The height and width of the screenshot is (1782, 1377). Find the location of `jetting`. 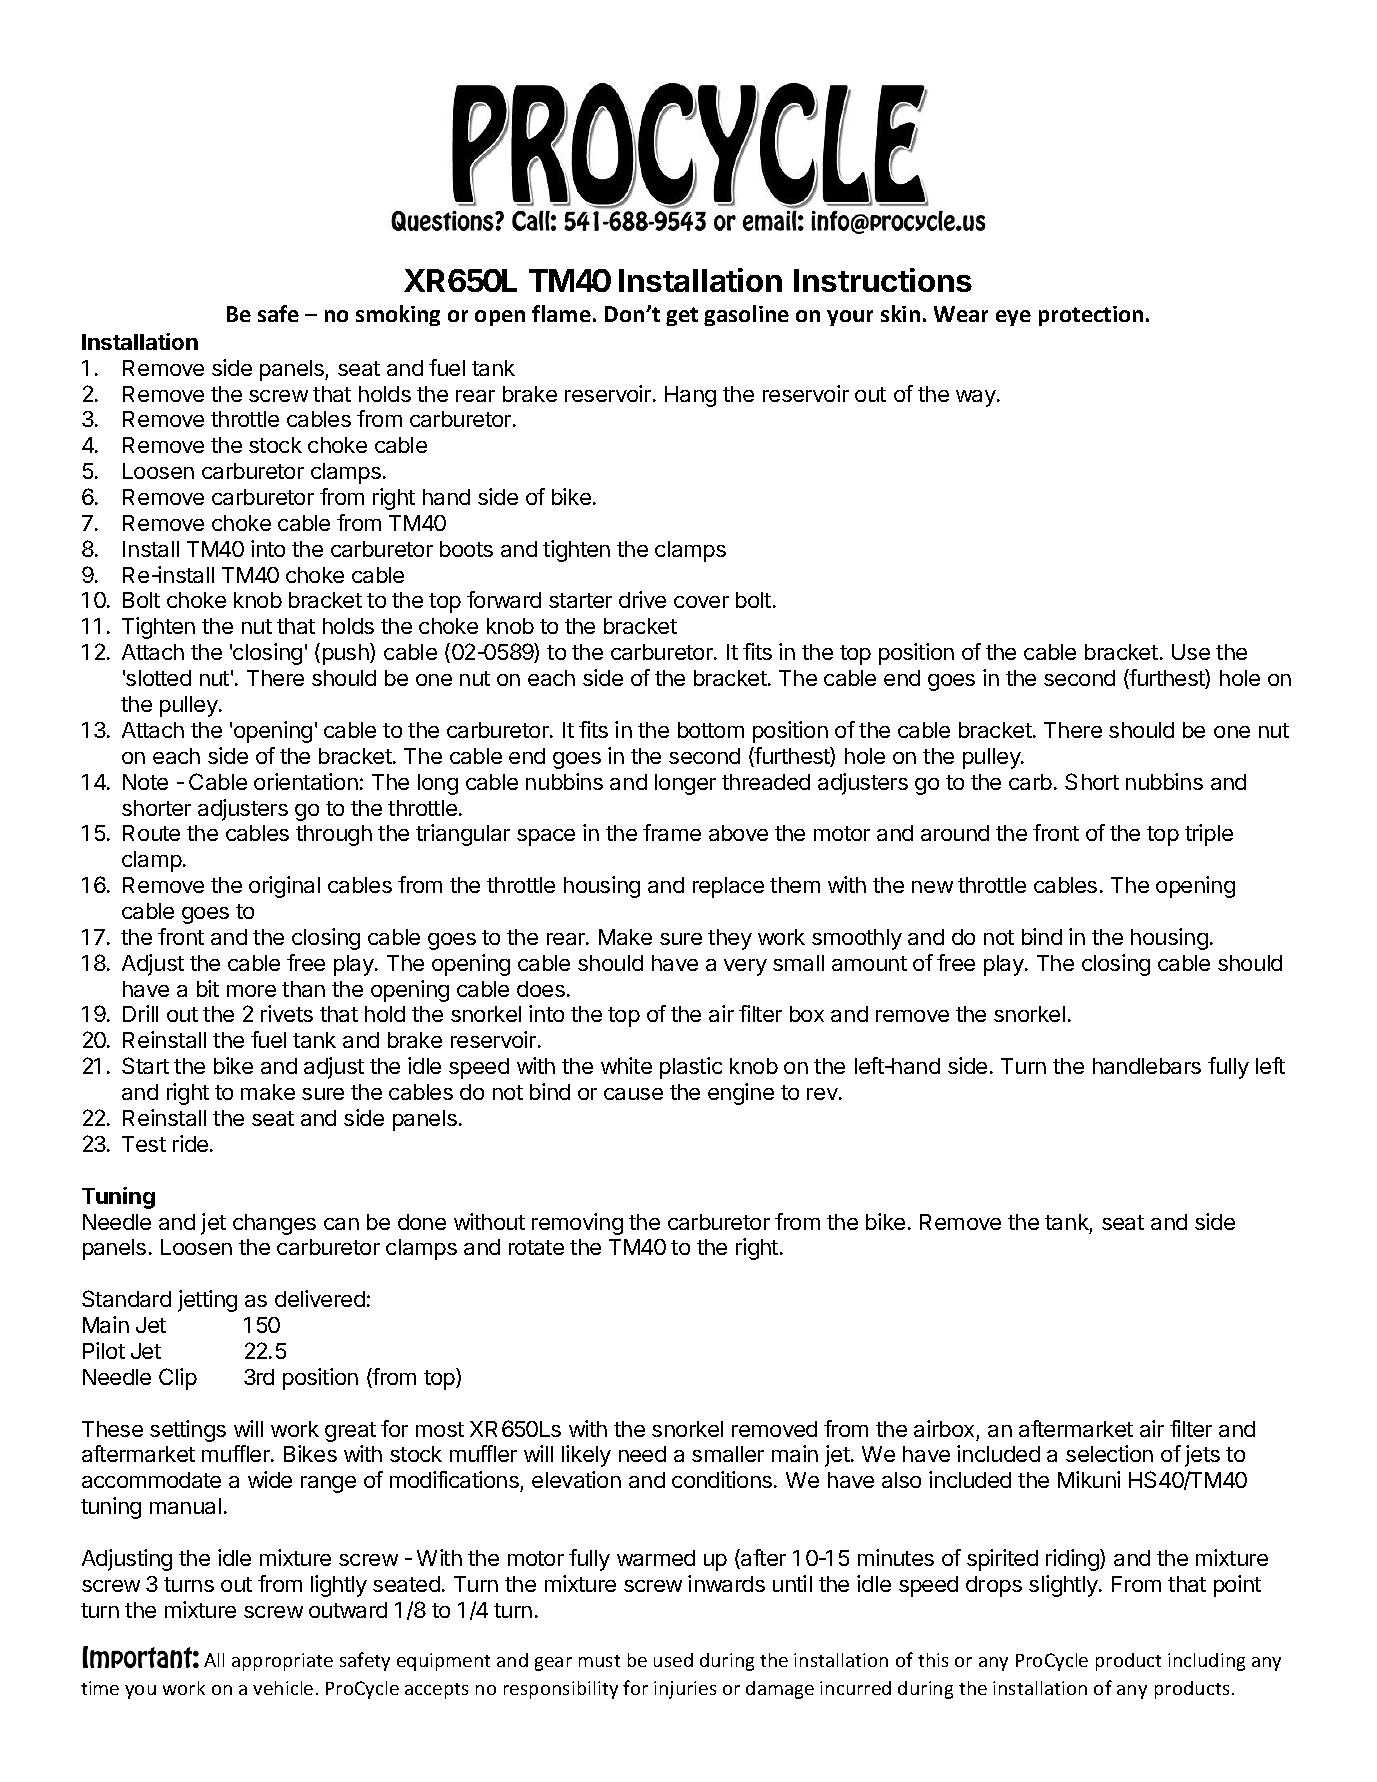

jetting is located at coordinates (207, 1301).
